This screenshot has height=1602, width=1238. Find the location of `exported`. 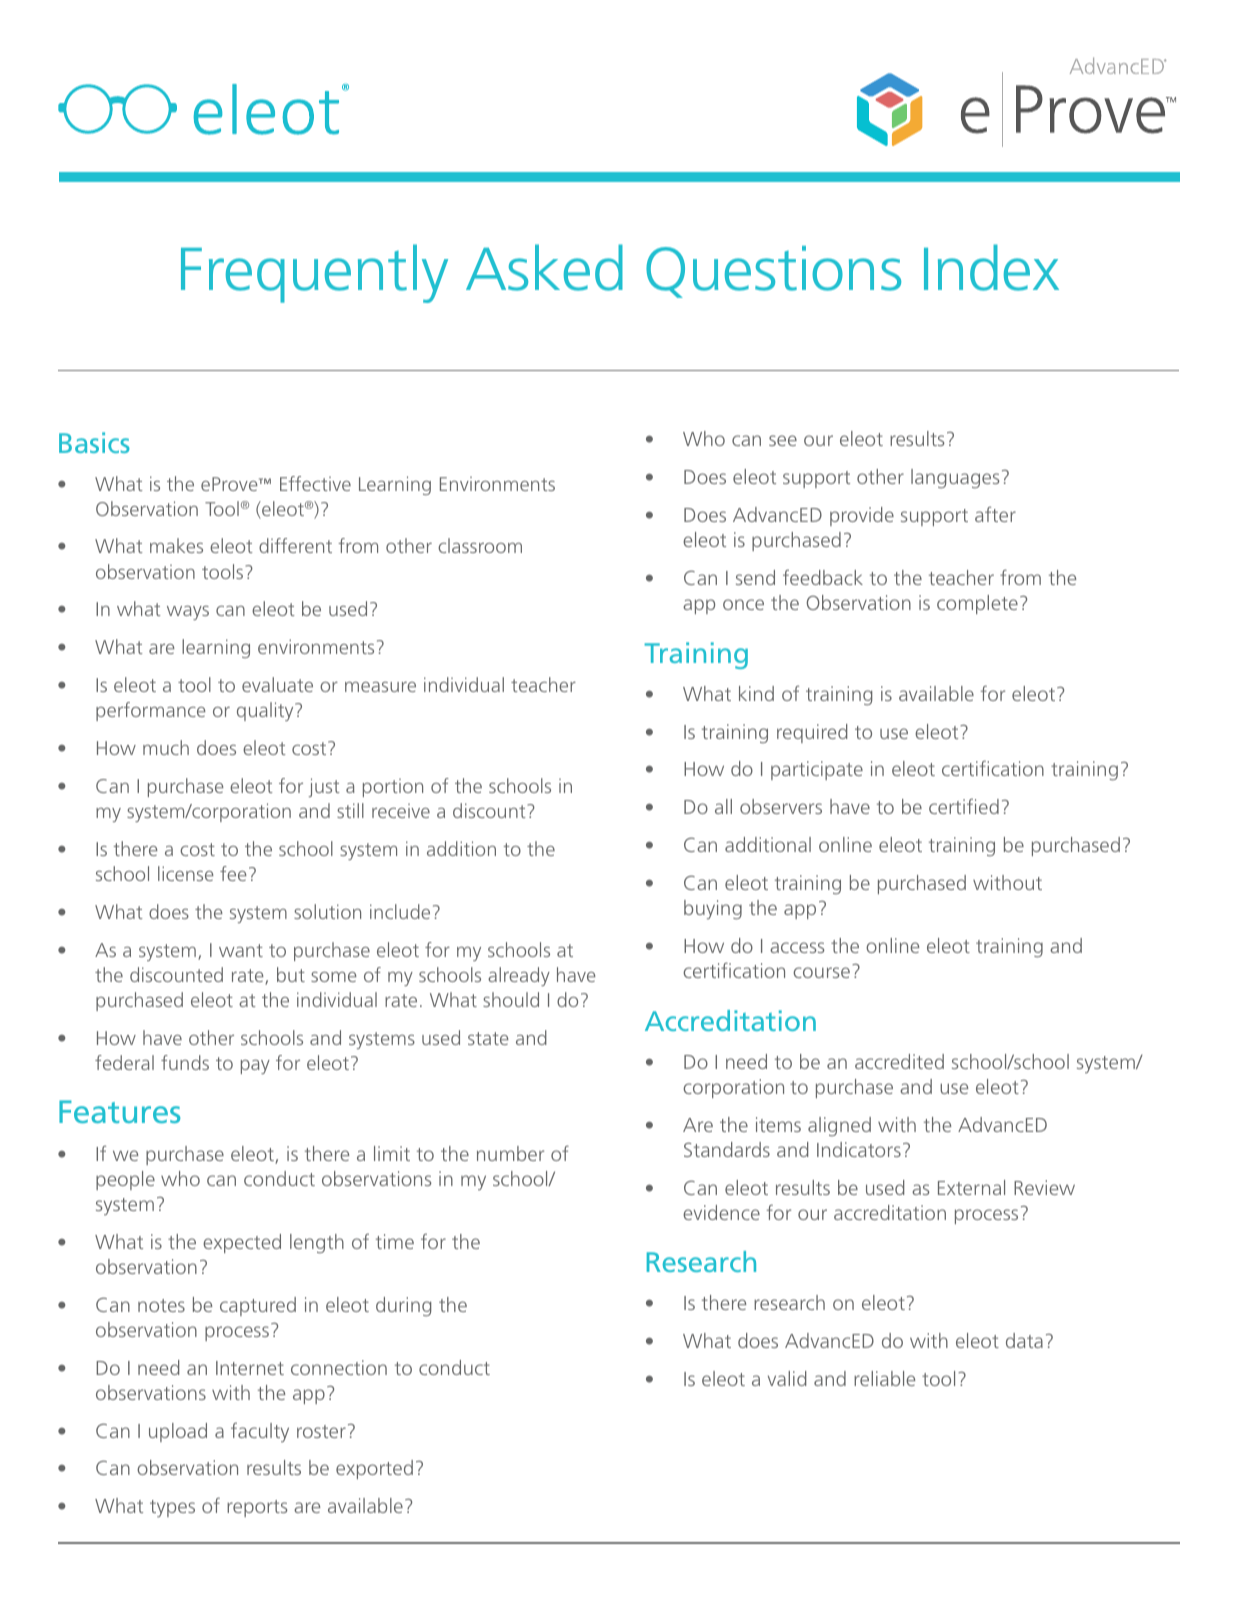

exported is located at coordinates (374, 1469).
